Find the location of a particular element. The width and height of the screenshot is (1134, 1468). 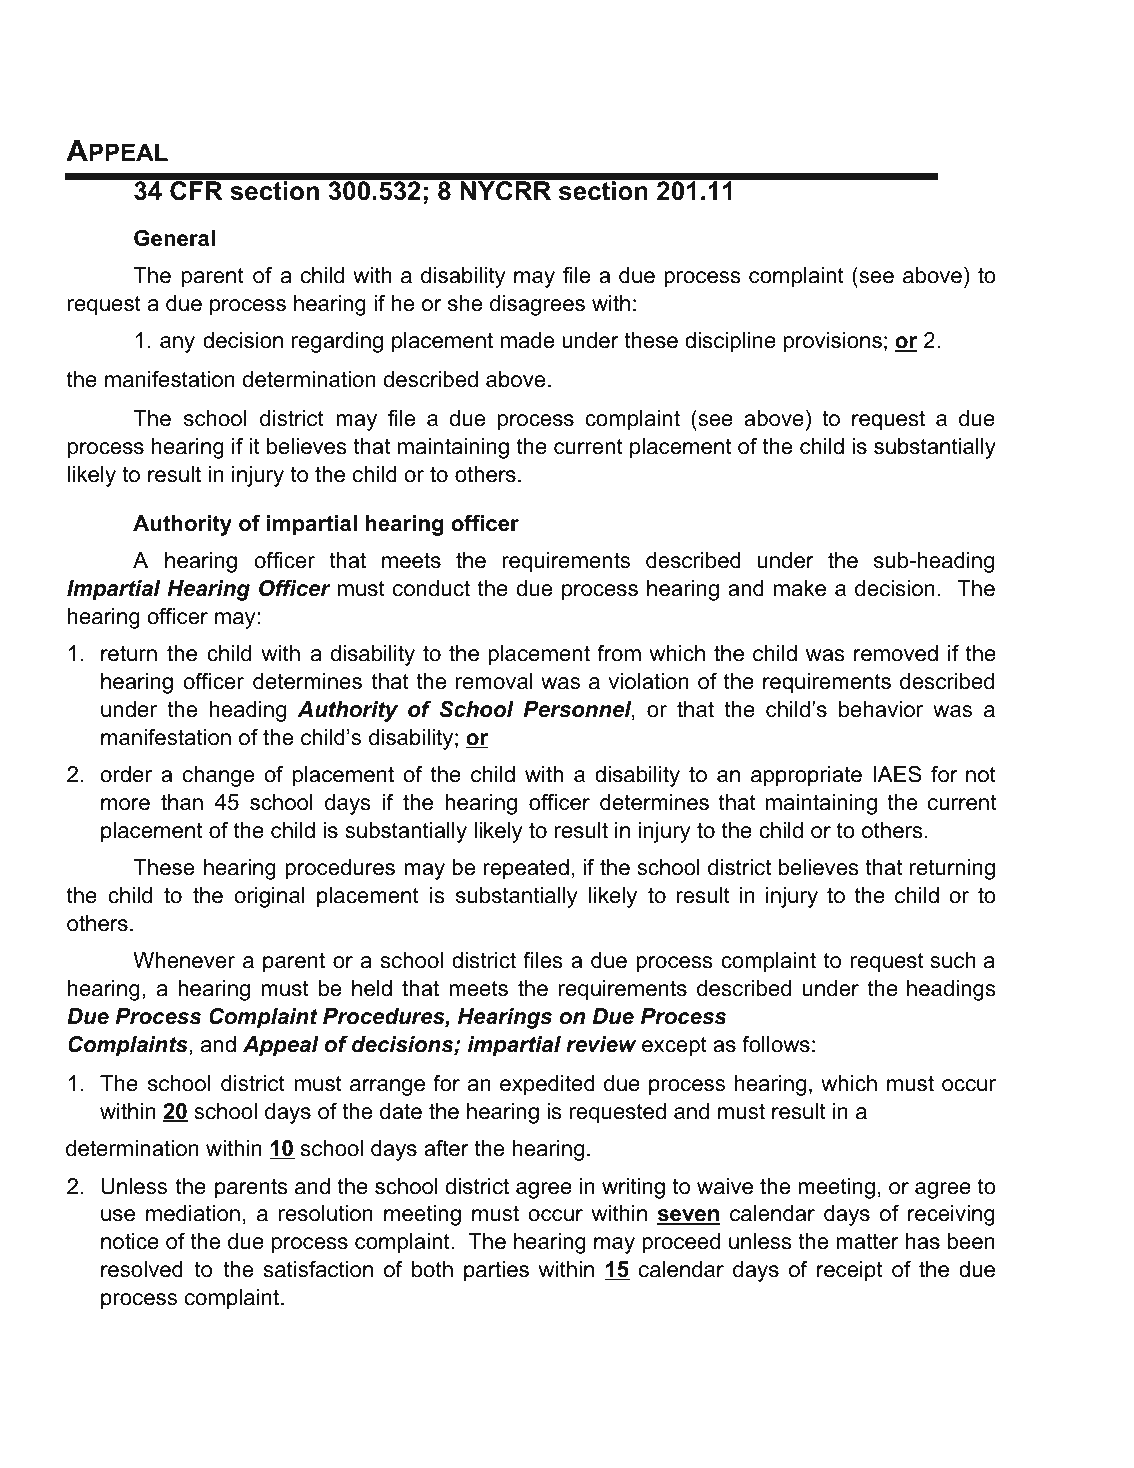

removal is located at coordinates (494, 681).
